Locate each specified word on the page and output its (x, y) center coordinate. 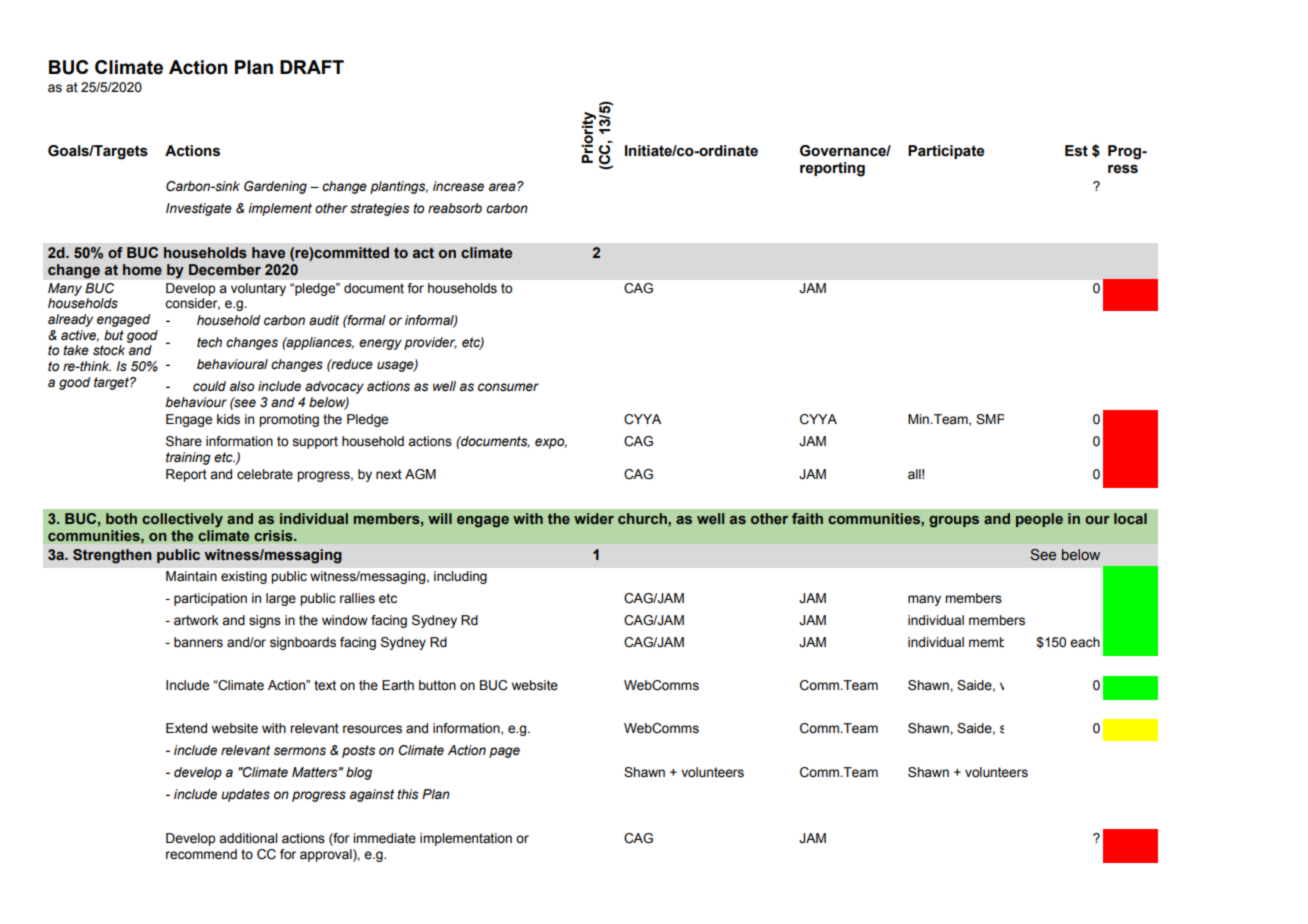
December (225, 270)
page (504, 752)
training (188, 458)
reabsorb (455, 208)
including (460, 577)
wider (594, 518)
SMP (990, 419)
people (1039, 520)
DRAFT (312, 67)
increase (458, 186)
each (1085, 642)
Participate (946, 152)
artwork (196, 620)
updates (245, 795)
